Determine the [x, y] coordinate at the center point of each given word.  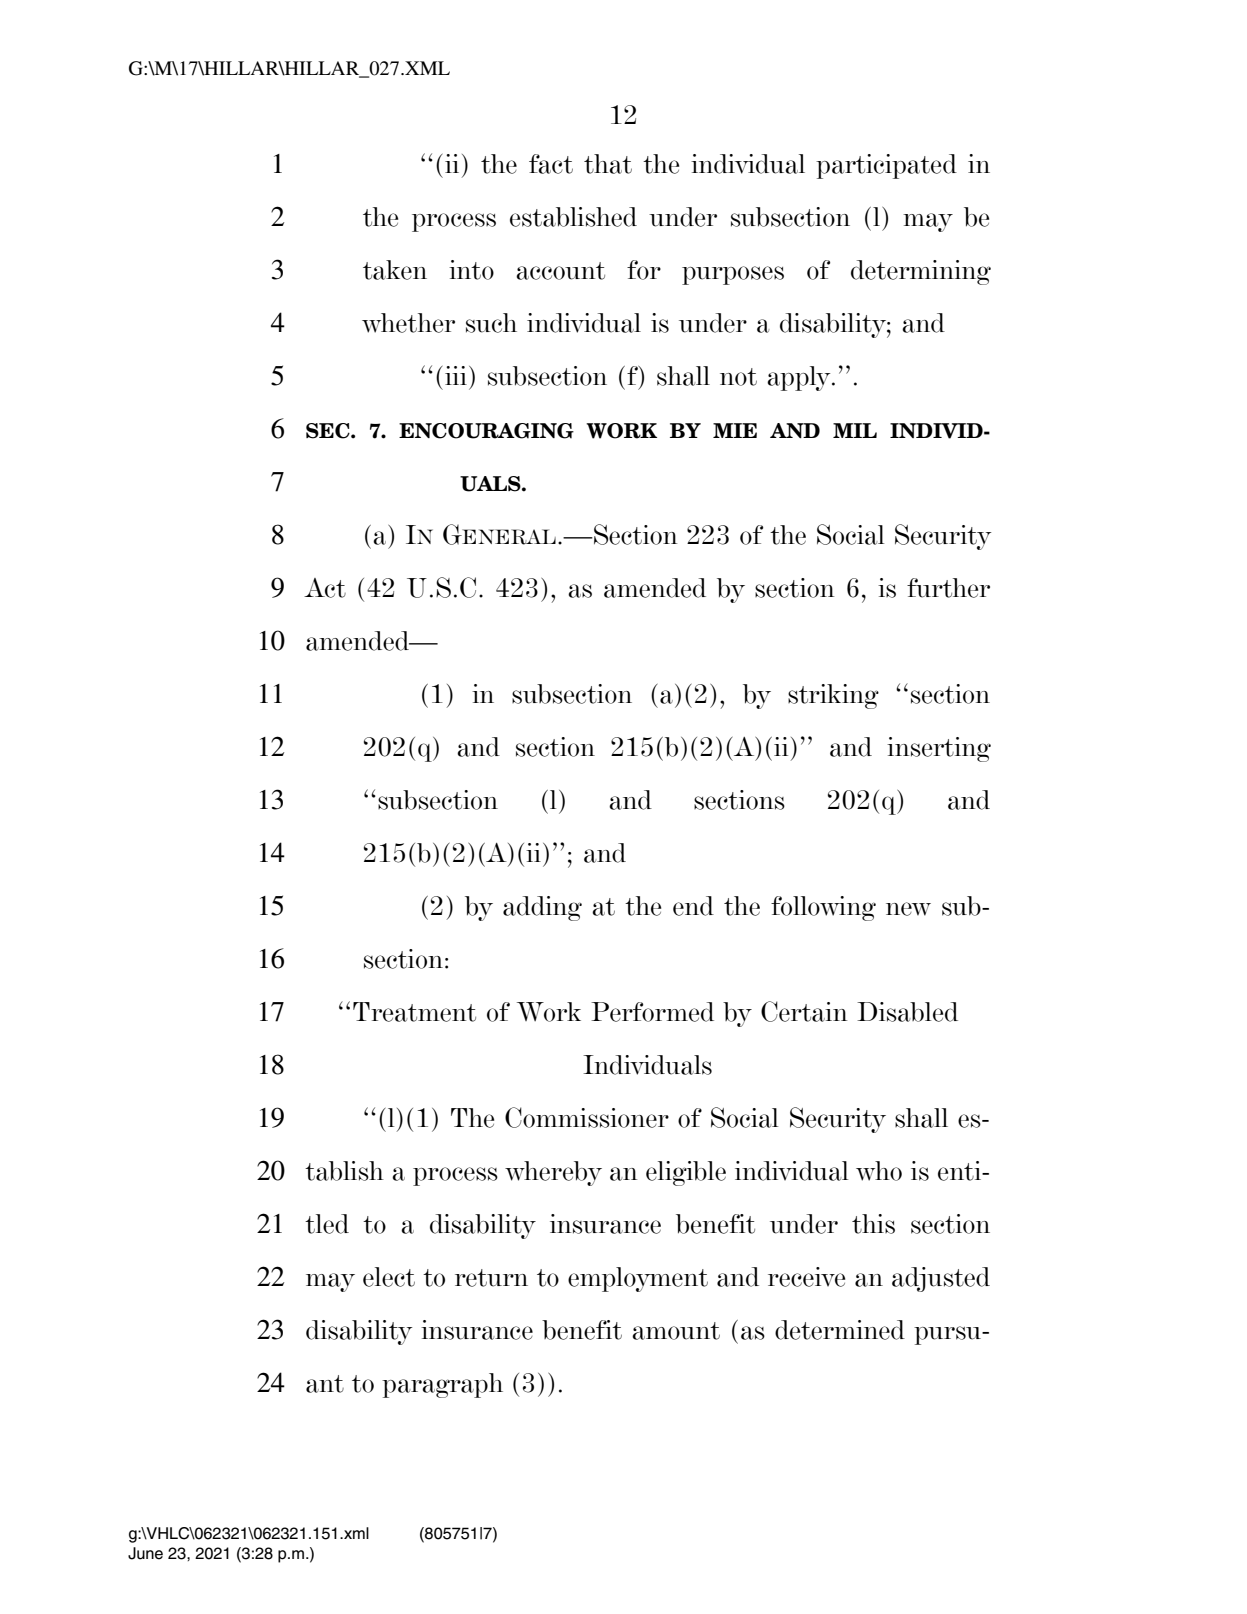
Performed [652, 1012]
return [491, 1278]
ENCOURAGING [486, 431]
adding [542, 908]
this [873, 1224]
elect [389, 1277]
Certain [804, 1011]
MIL [855, 430]
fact [551, 164]
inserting [939, 749]
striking [833, 696]
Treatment [414, 1012]
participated [886, 166]
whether [408, 323]
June [145, 1553]
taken [395, 270]
